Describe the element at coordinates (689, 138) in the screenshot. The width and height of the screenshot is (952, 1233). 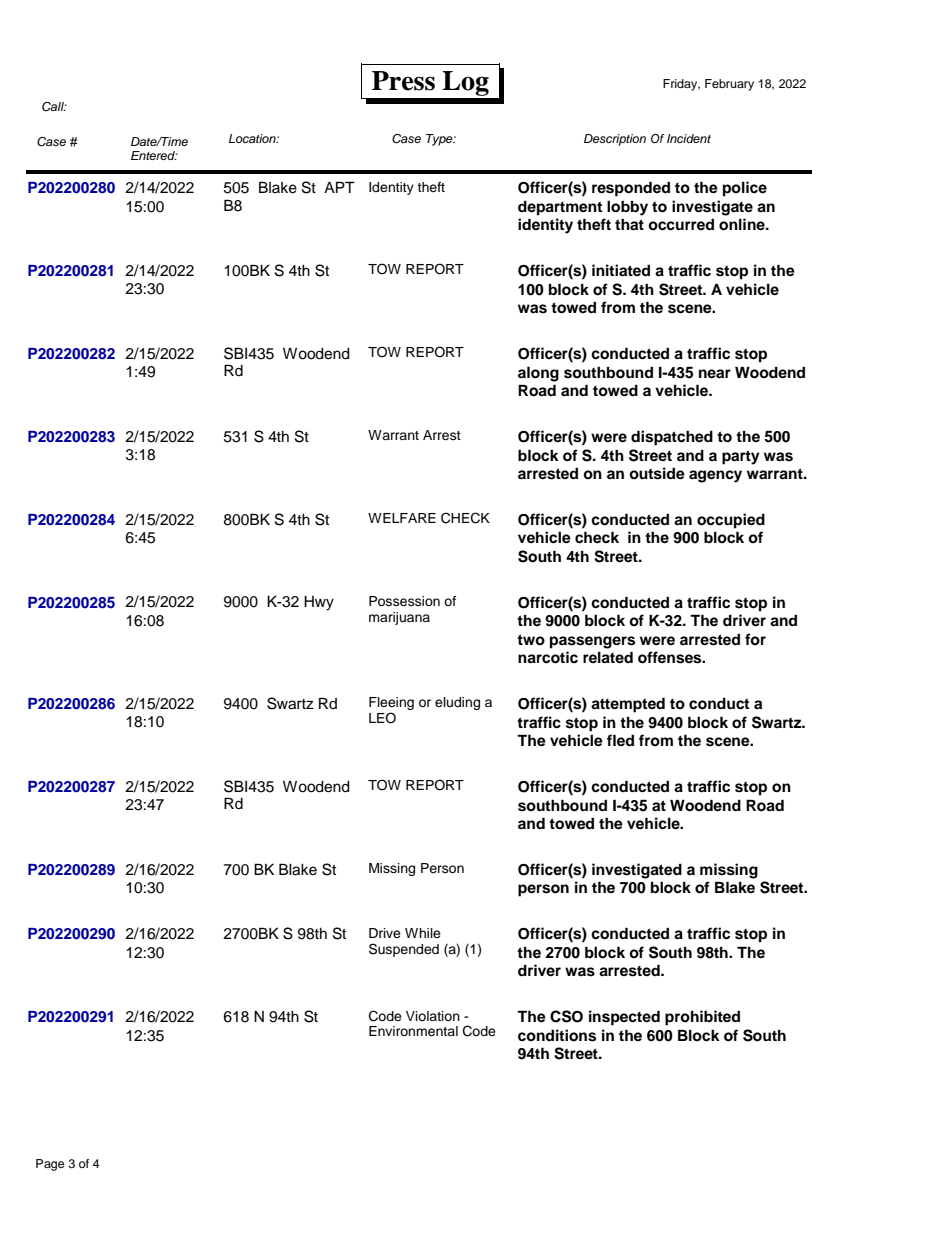
I see `Incident` at that location.
